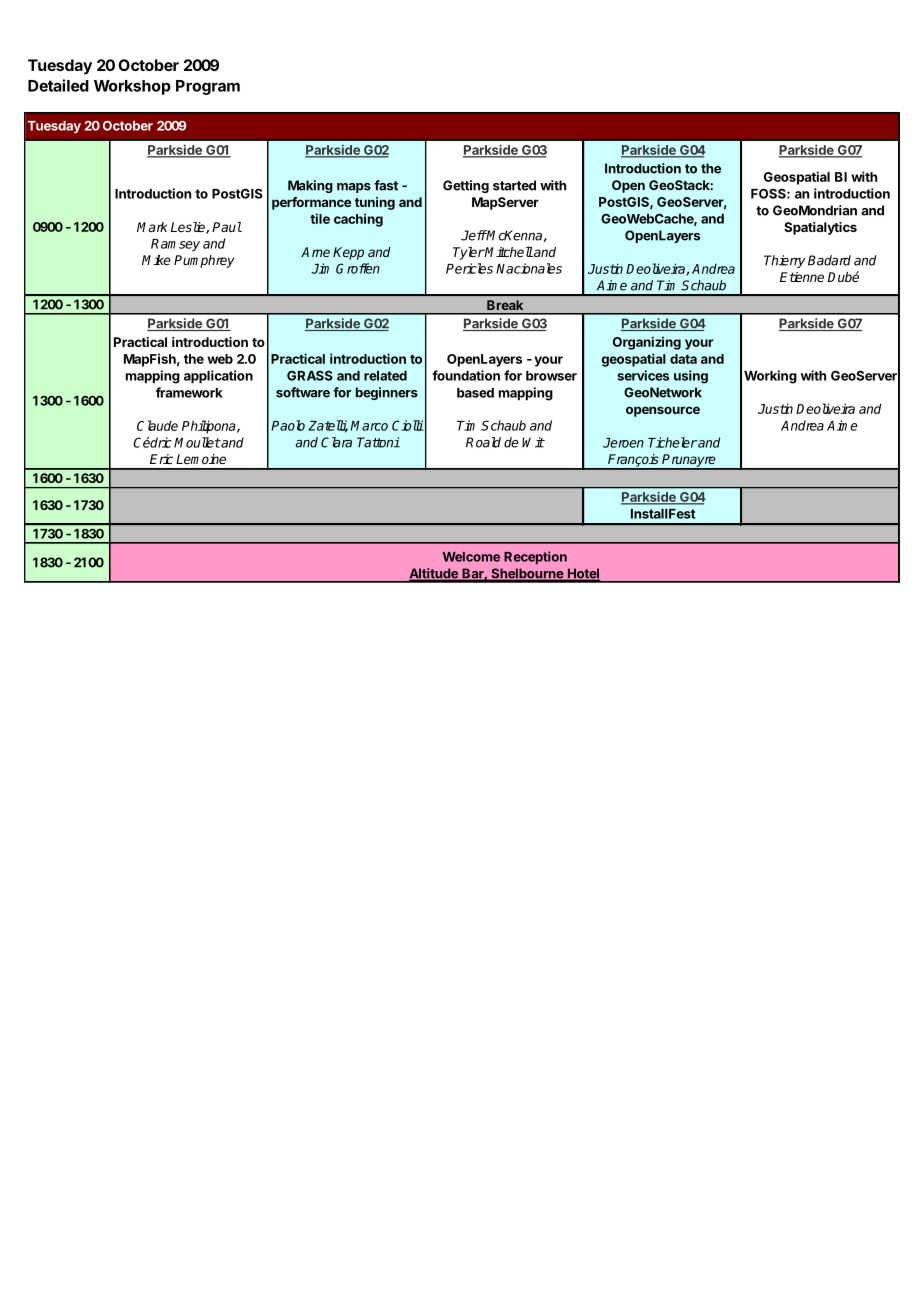 This screenshot has height=1309, width=924. I want to click on Welcome, so click(471, 557).
